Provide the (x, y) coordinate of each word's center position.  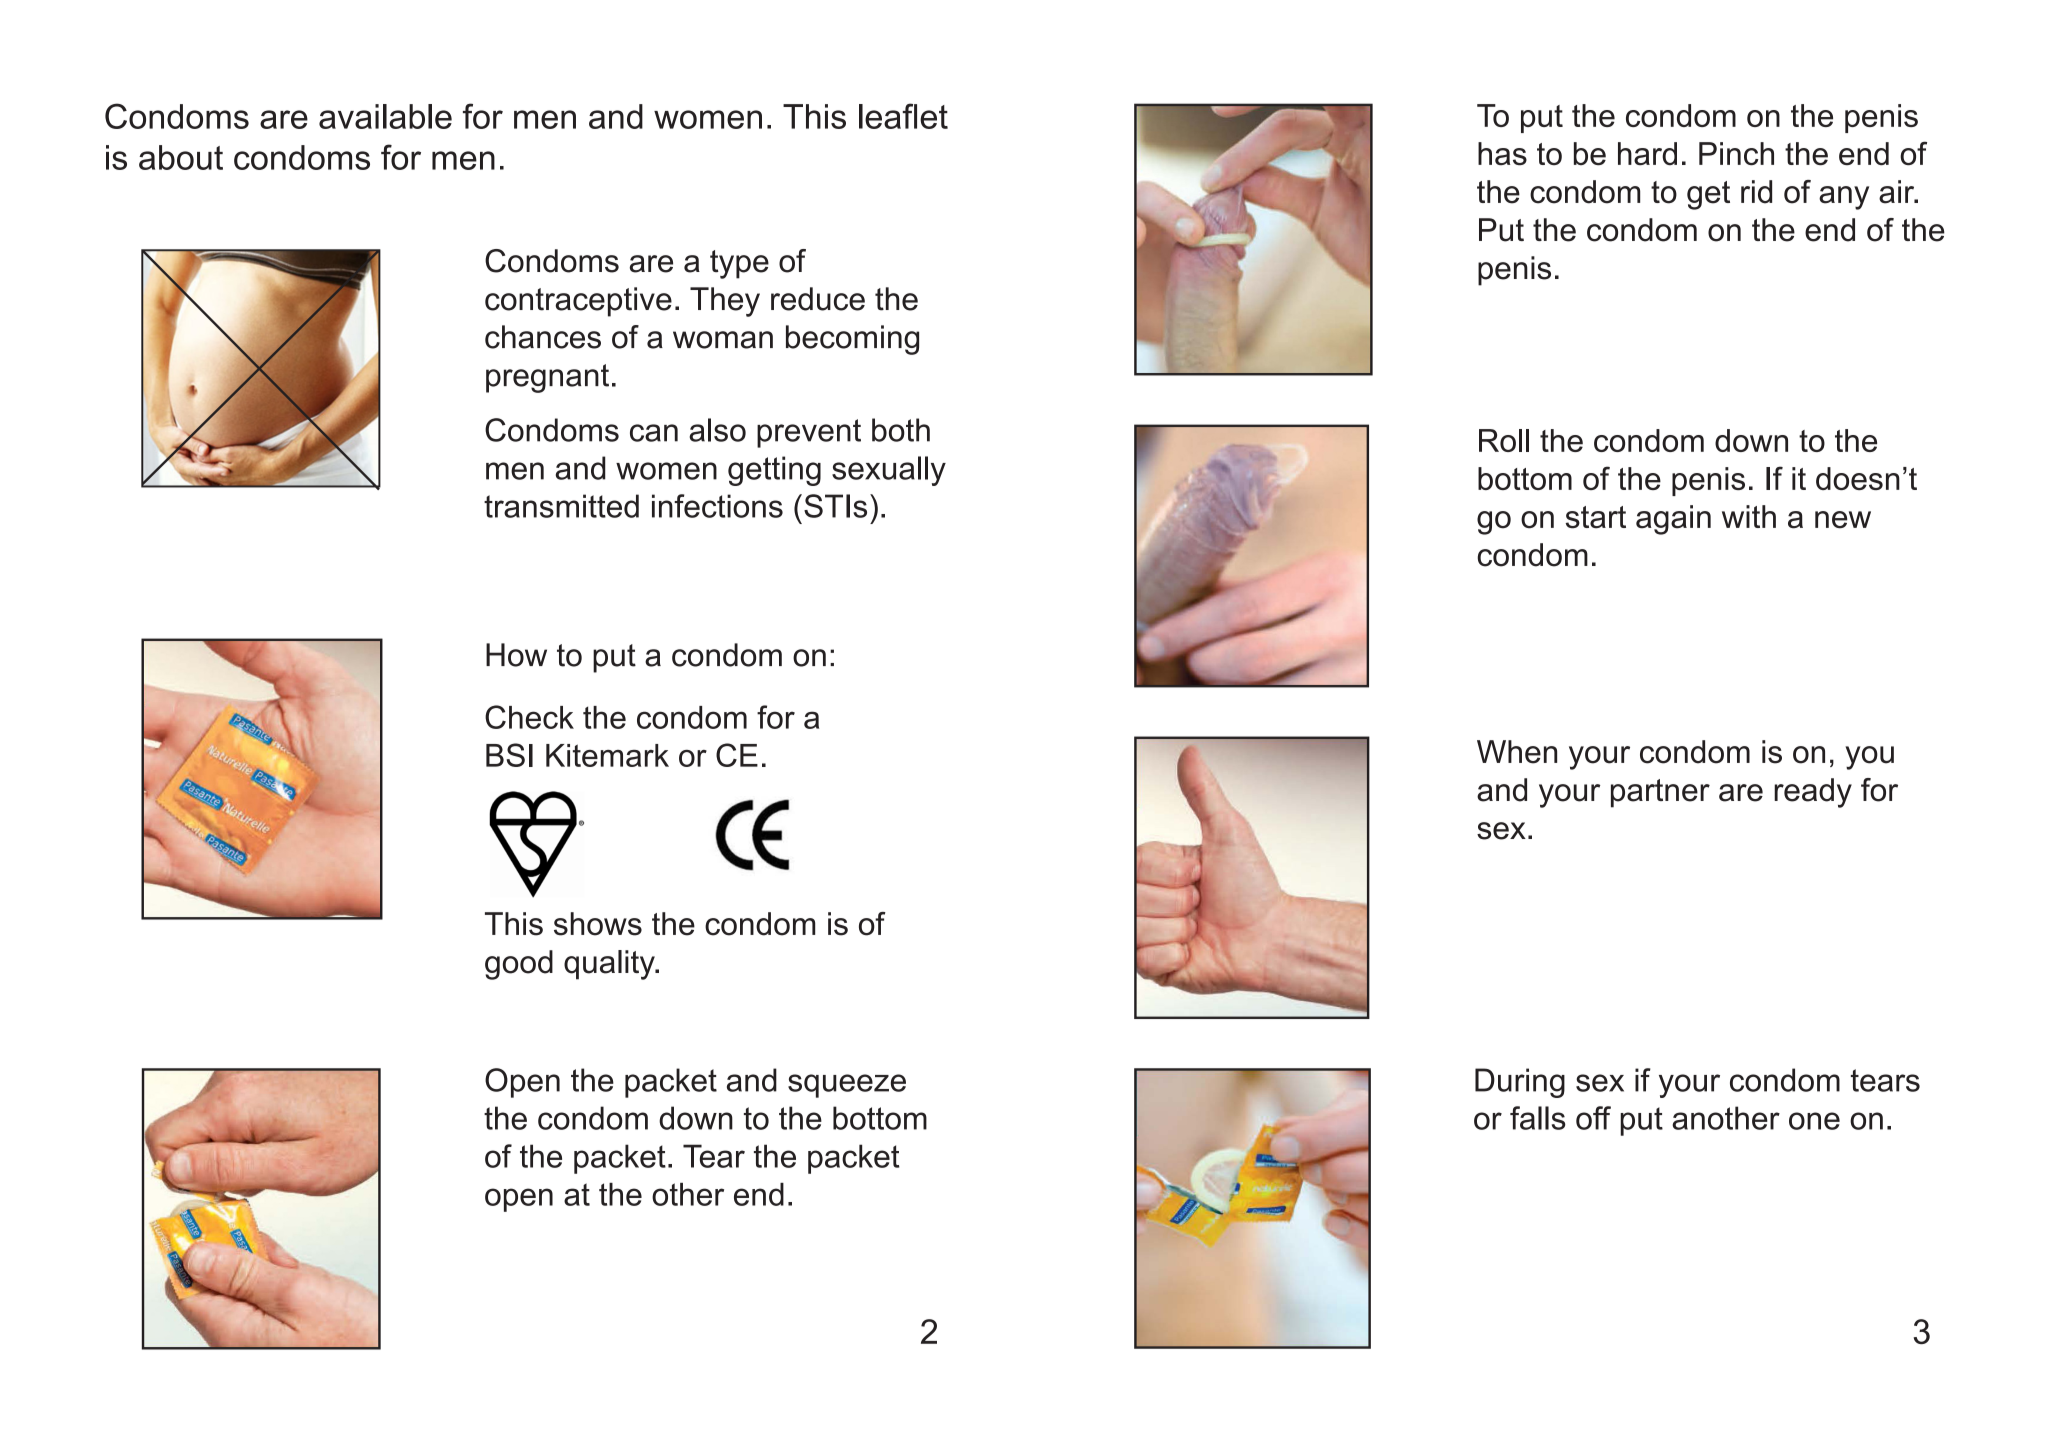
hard (1647, 153)
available (385, 116)
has (1502, 153)
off (1593, 1118)
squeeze (847, 1086)
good (519, 965)
